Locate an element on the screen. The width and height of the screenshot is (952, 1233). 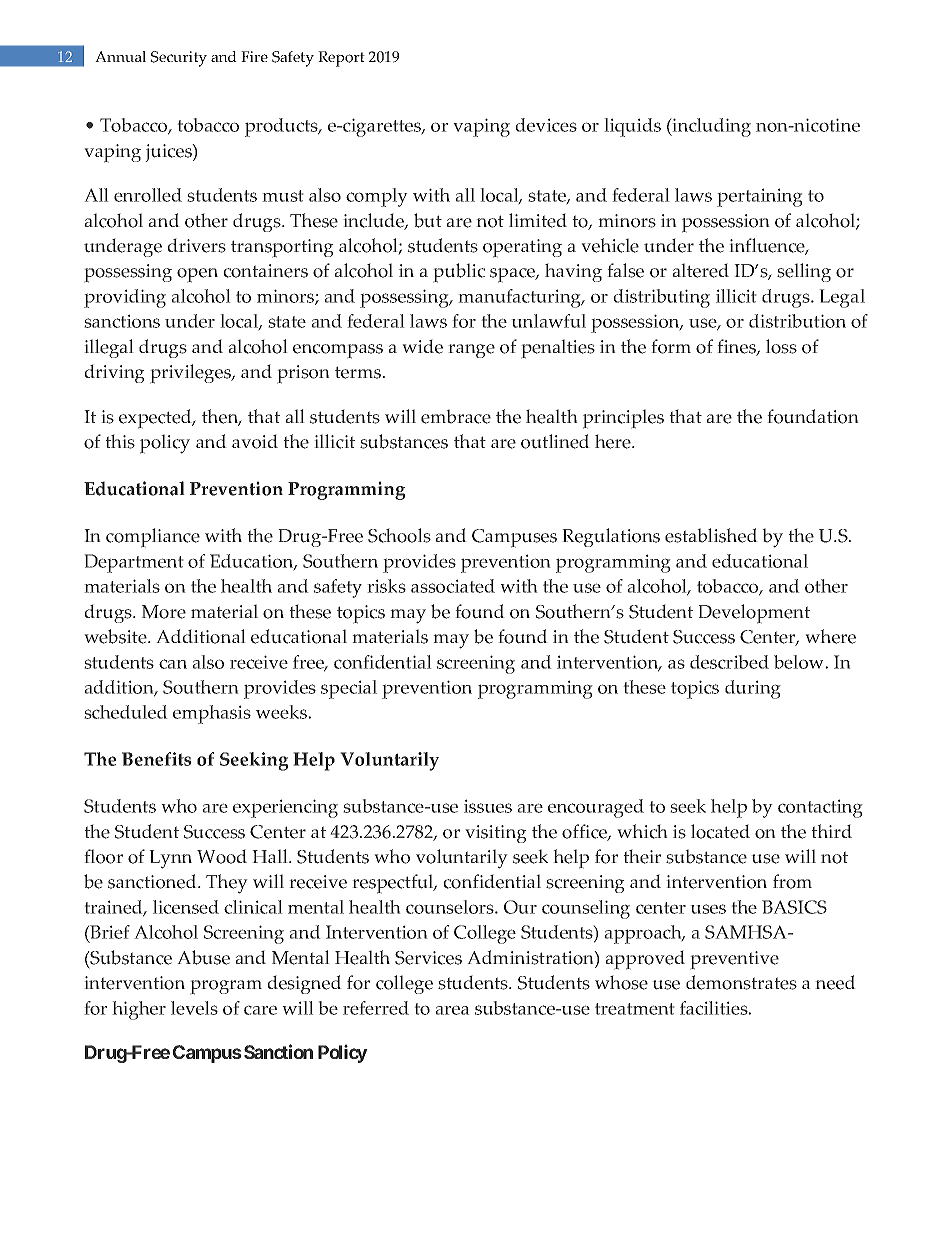
special is located at coordinates (349, 689).
